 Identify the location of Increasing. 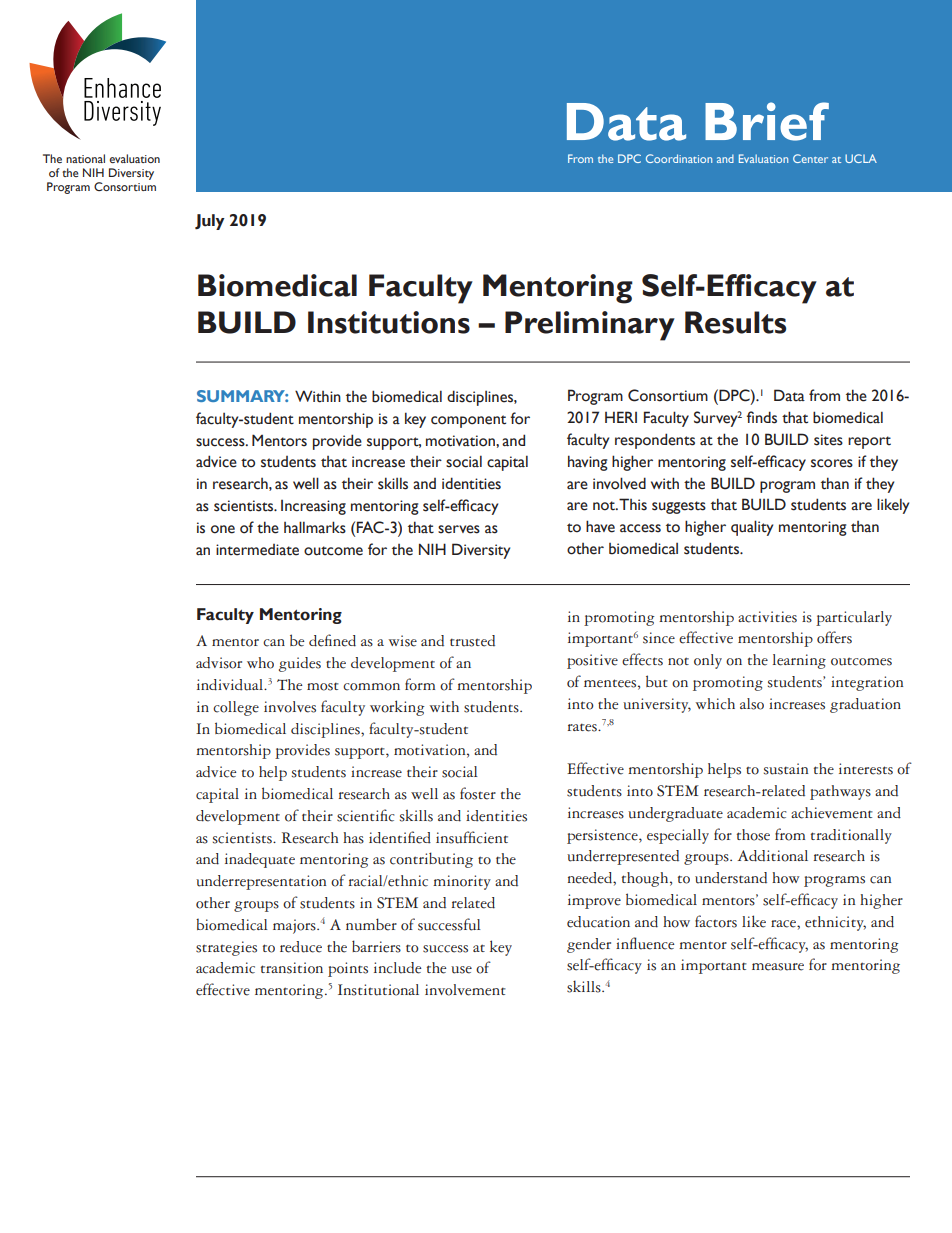
(313, 507).
